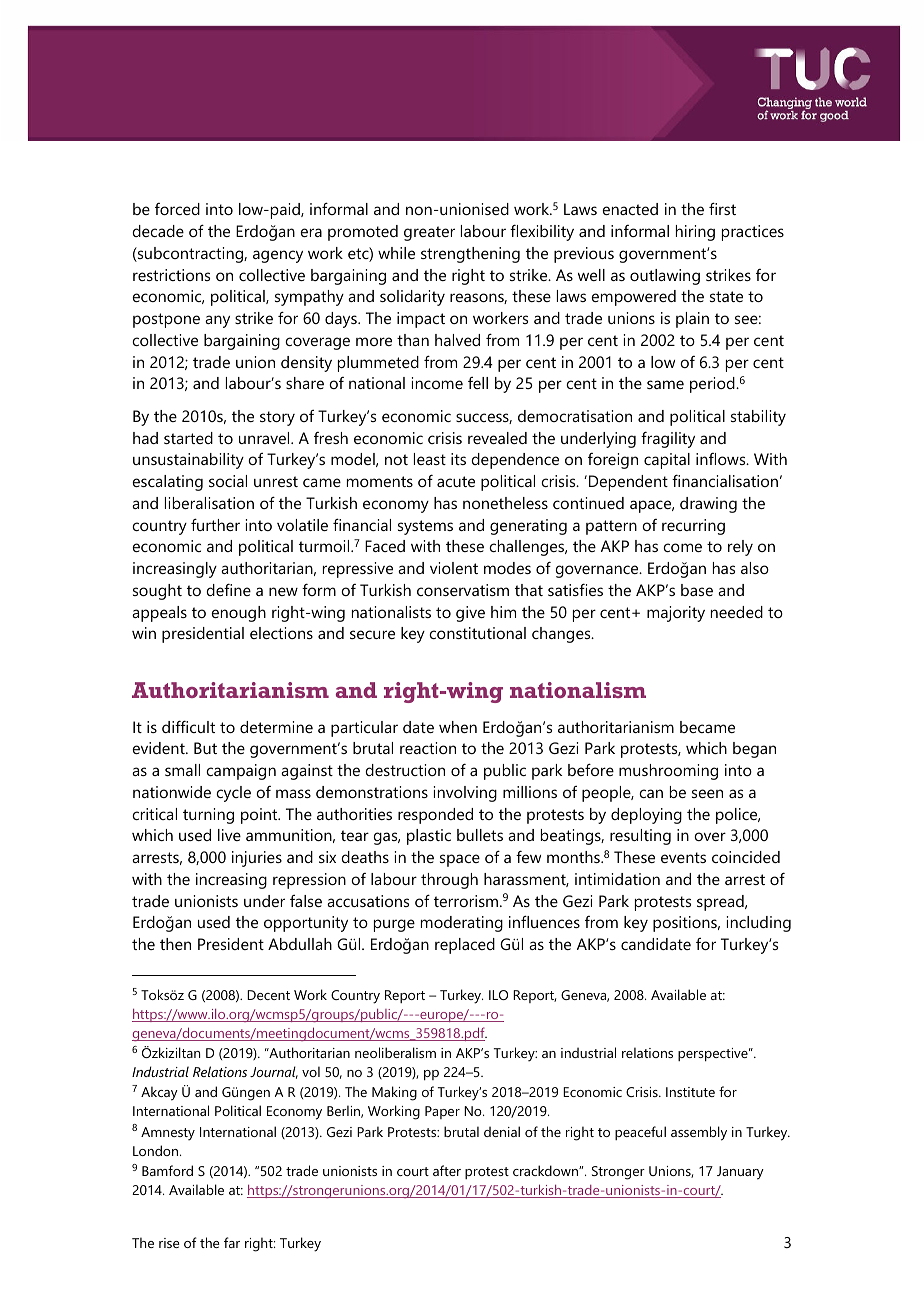  Describe the element at coordinates (177, 209) in the screenshot. I see `forced` at that location.
